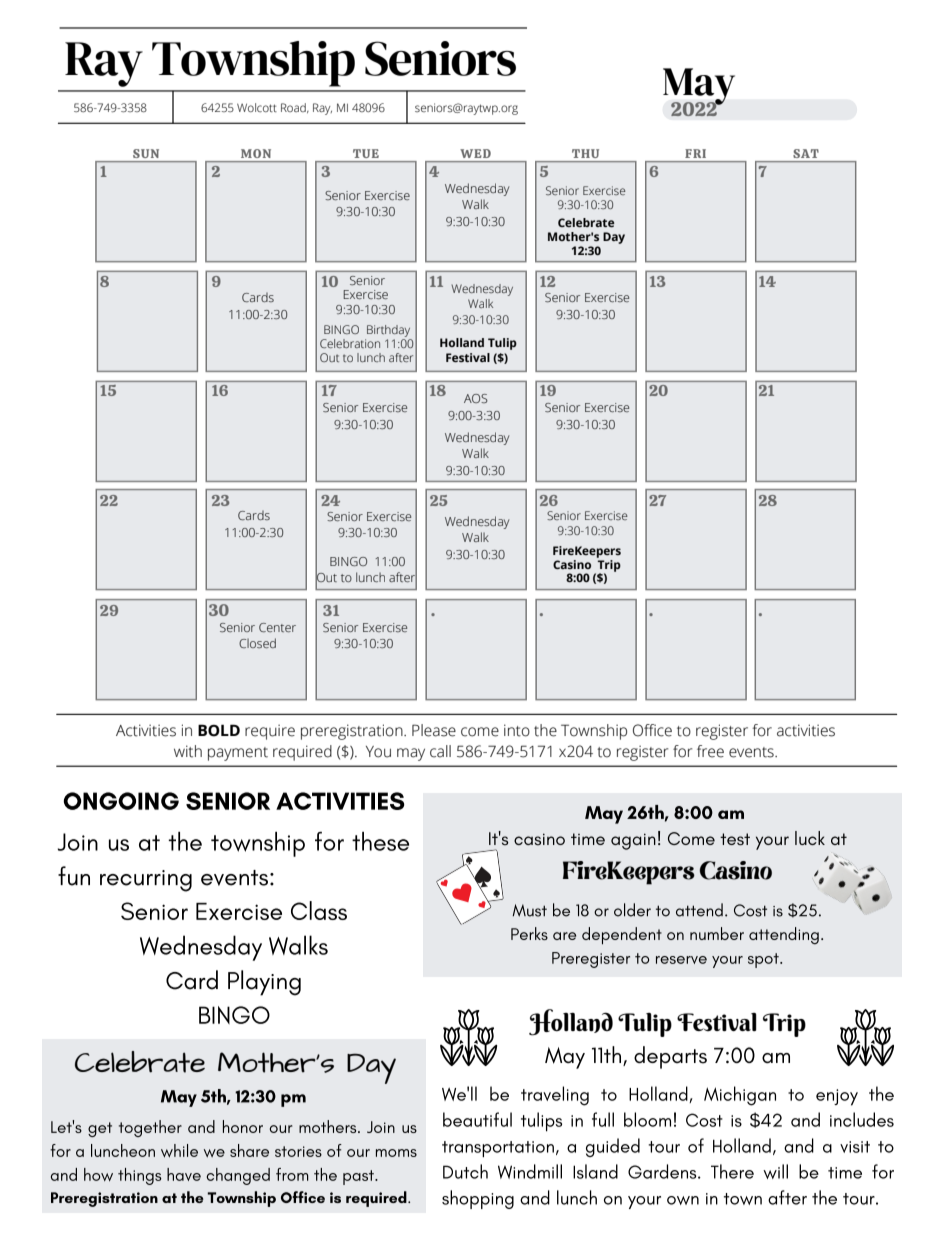  What do you see at coordinates (434, 730) in the image?
I see `Please` at bounding box center [434, 730].
